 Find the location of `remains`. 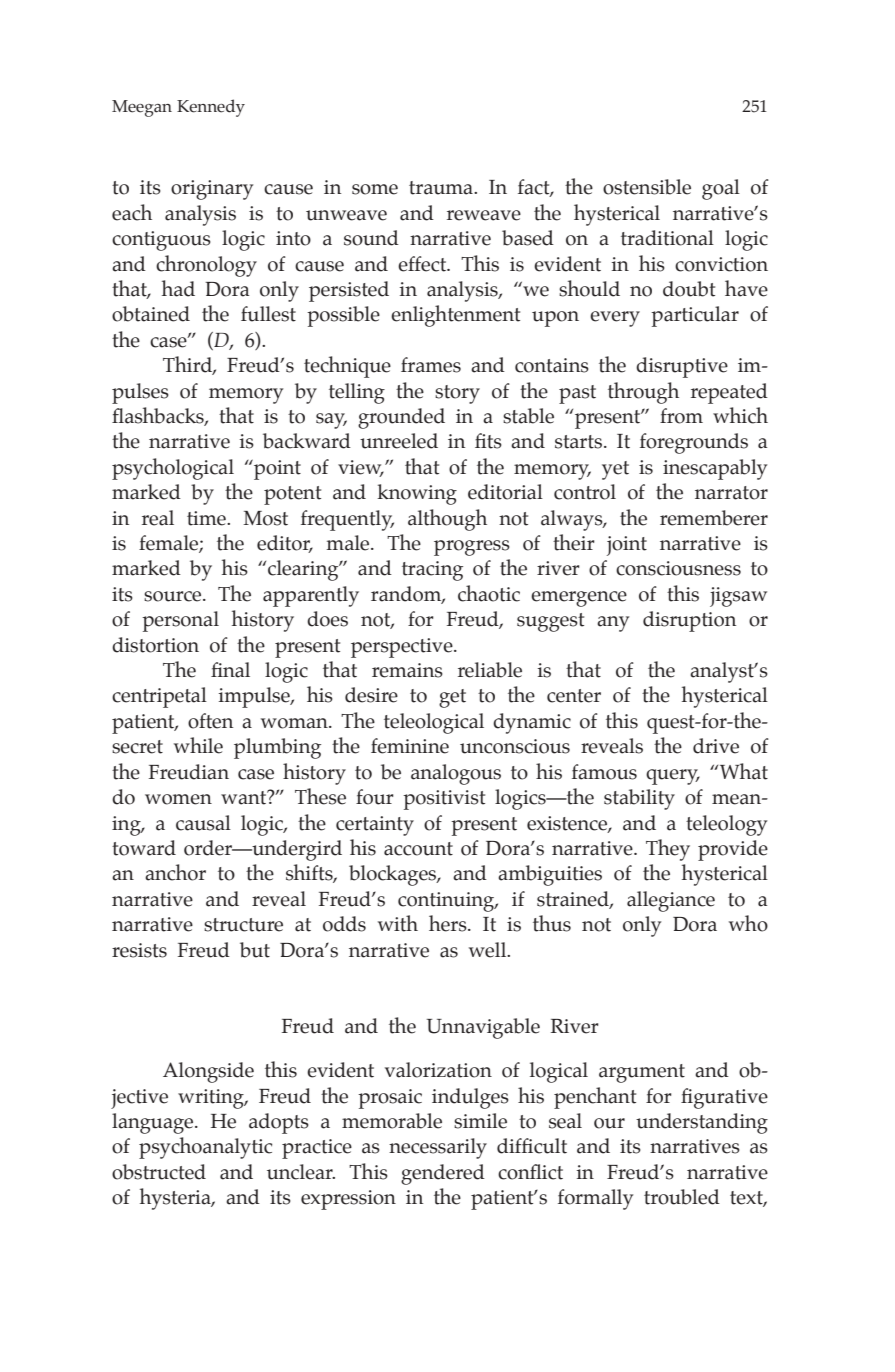

remains is located at coordinates (407, 670).
